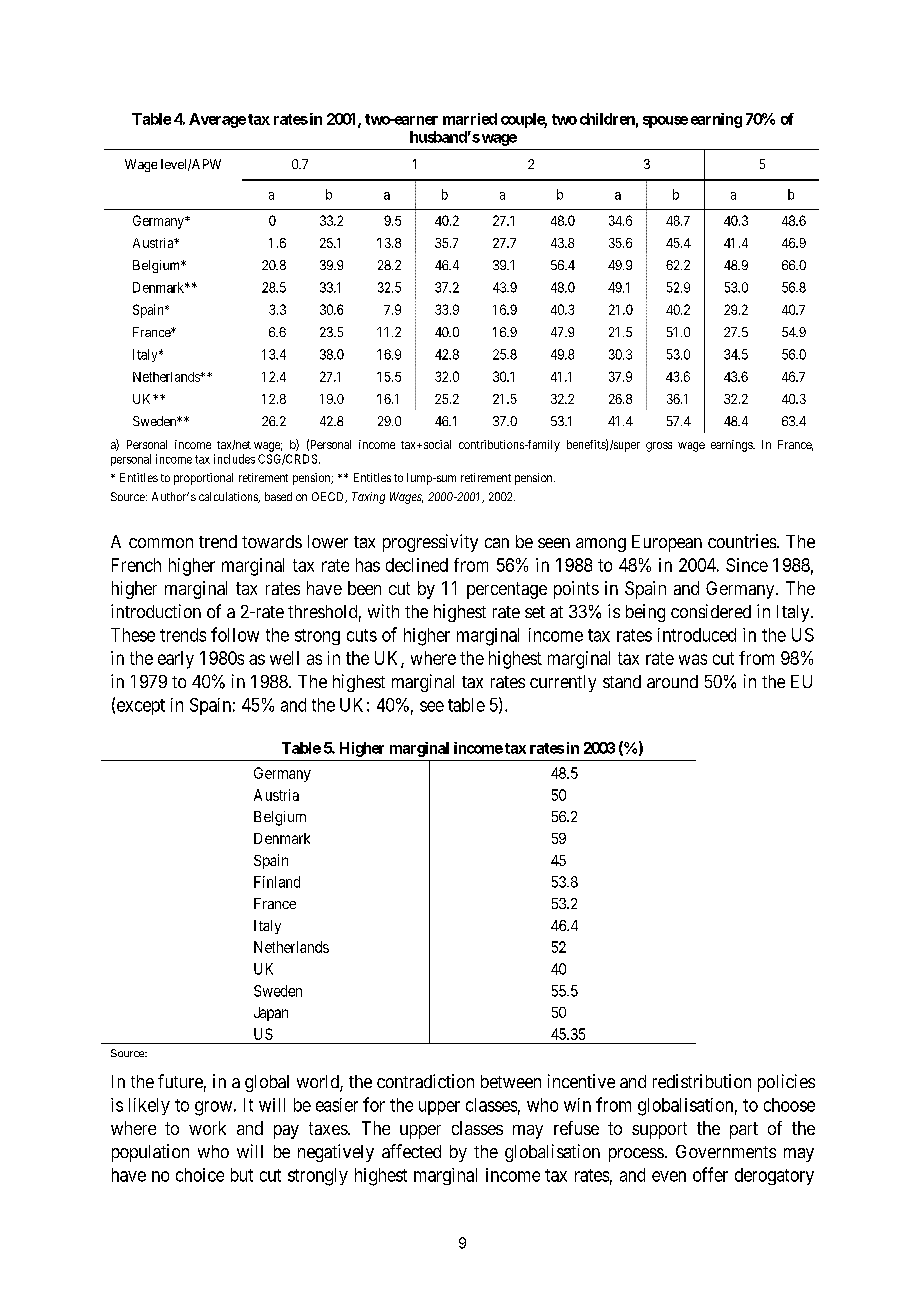 The image size is (924, 1308). I want to click on includes, so click(234, 459).
